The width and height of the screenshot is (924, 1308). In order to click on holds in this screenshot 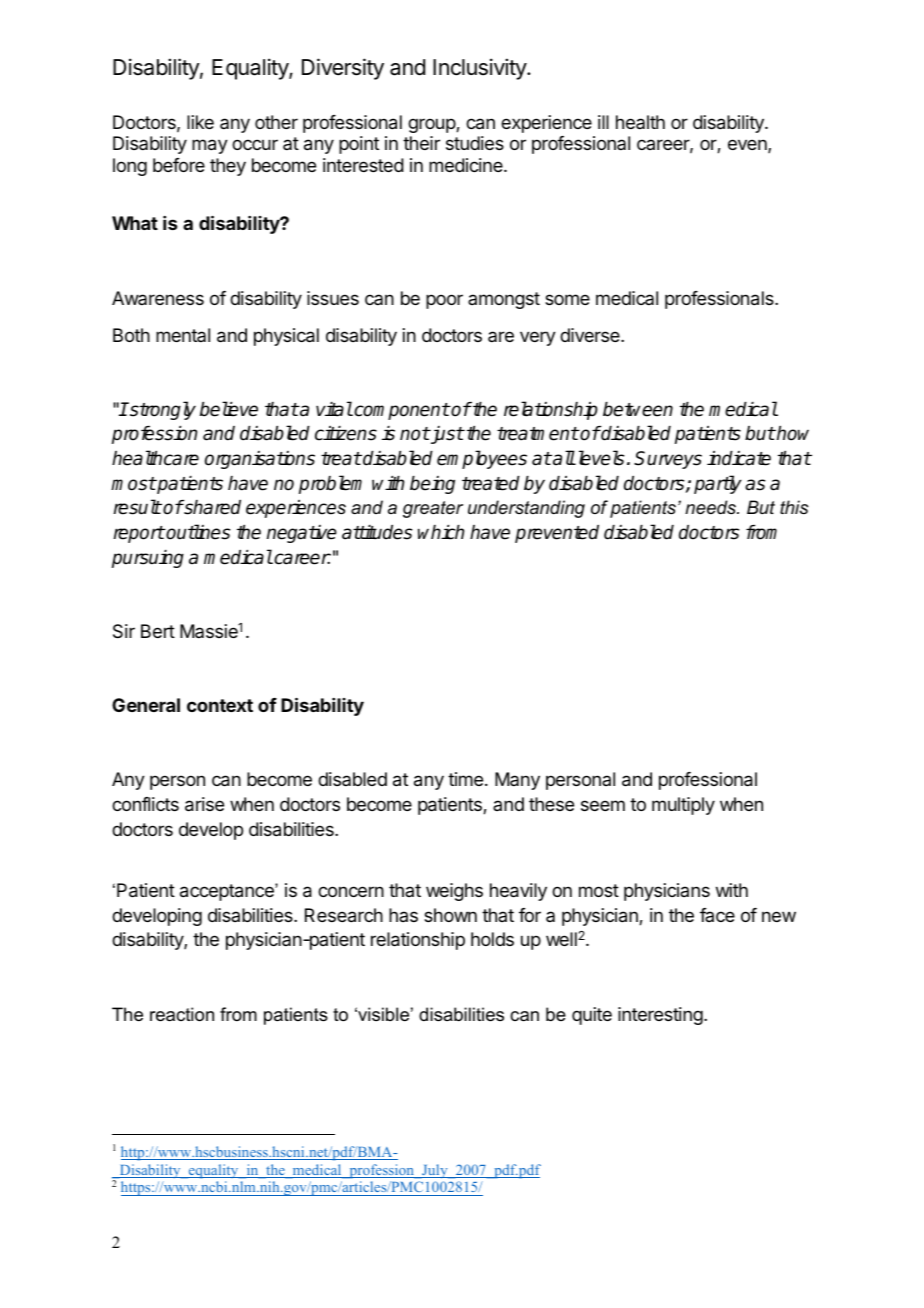, I will do `click(492, 939)`.
